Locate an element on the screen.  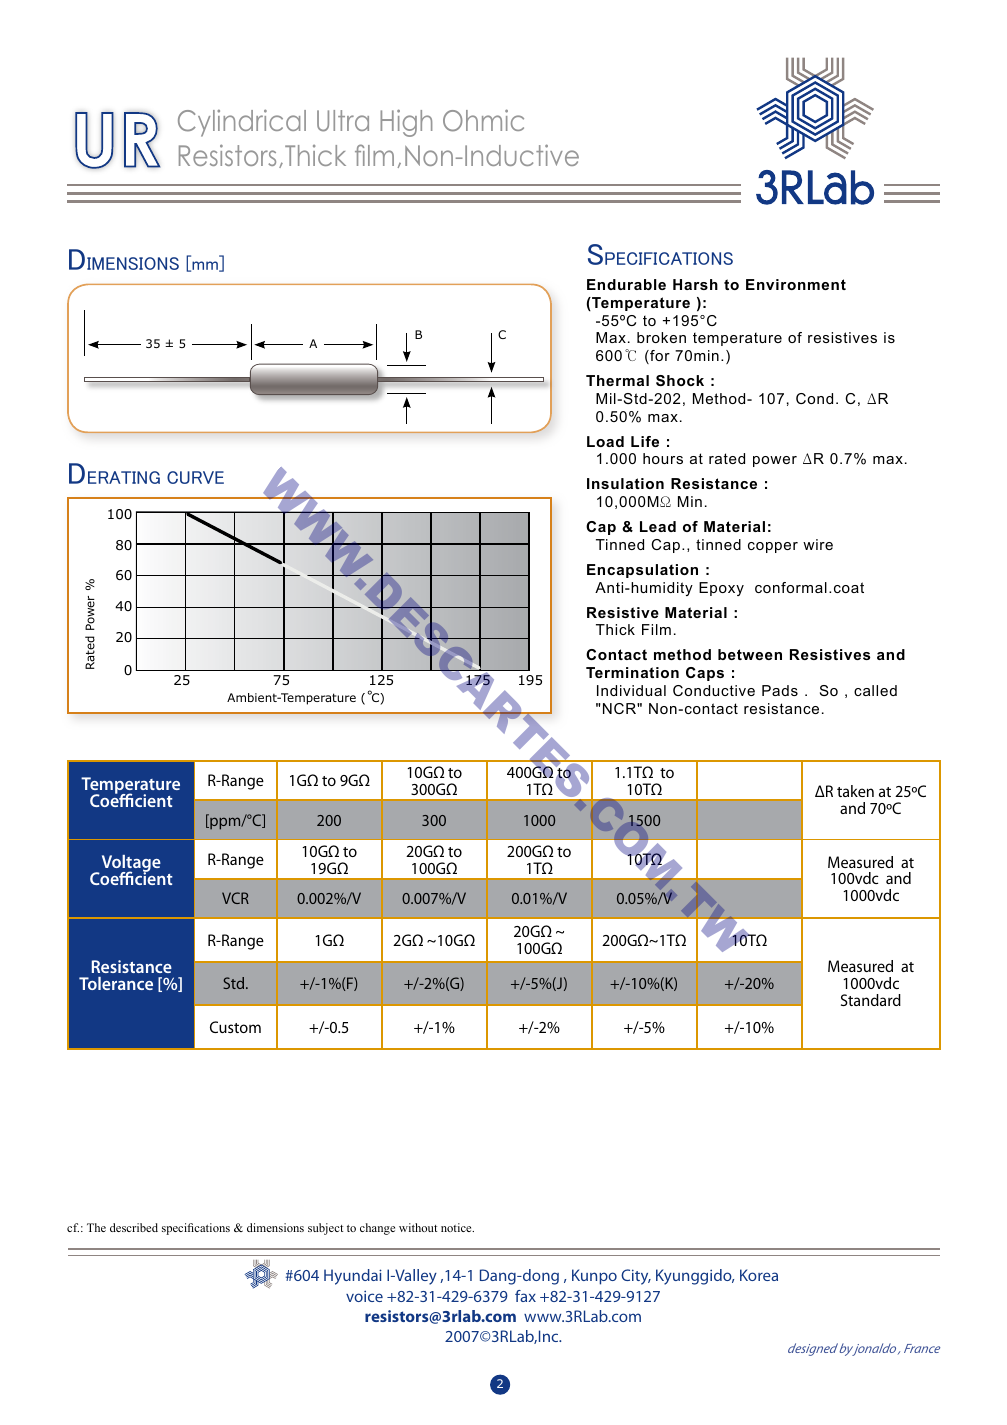
fax is located at coordinates (525, 1296).
